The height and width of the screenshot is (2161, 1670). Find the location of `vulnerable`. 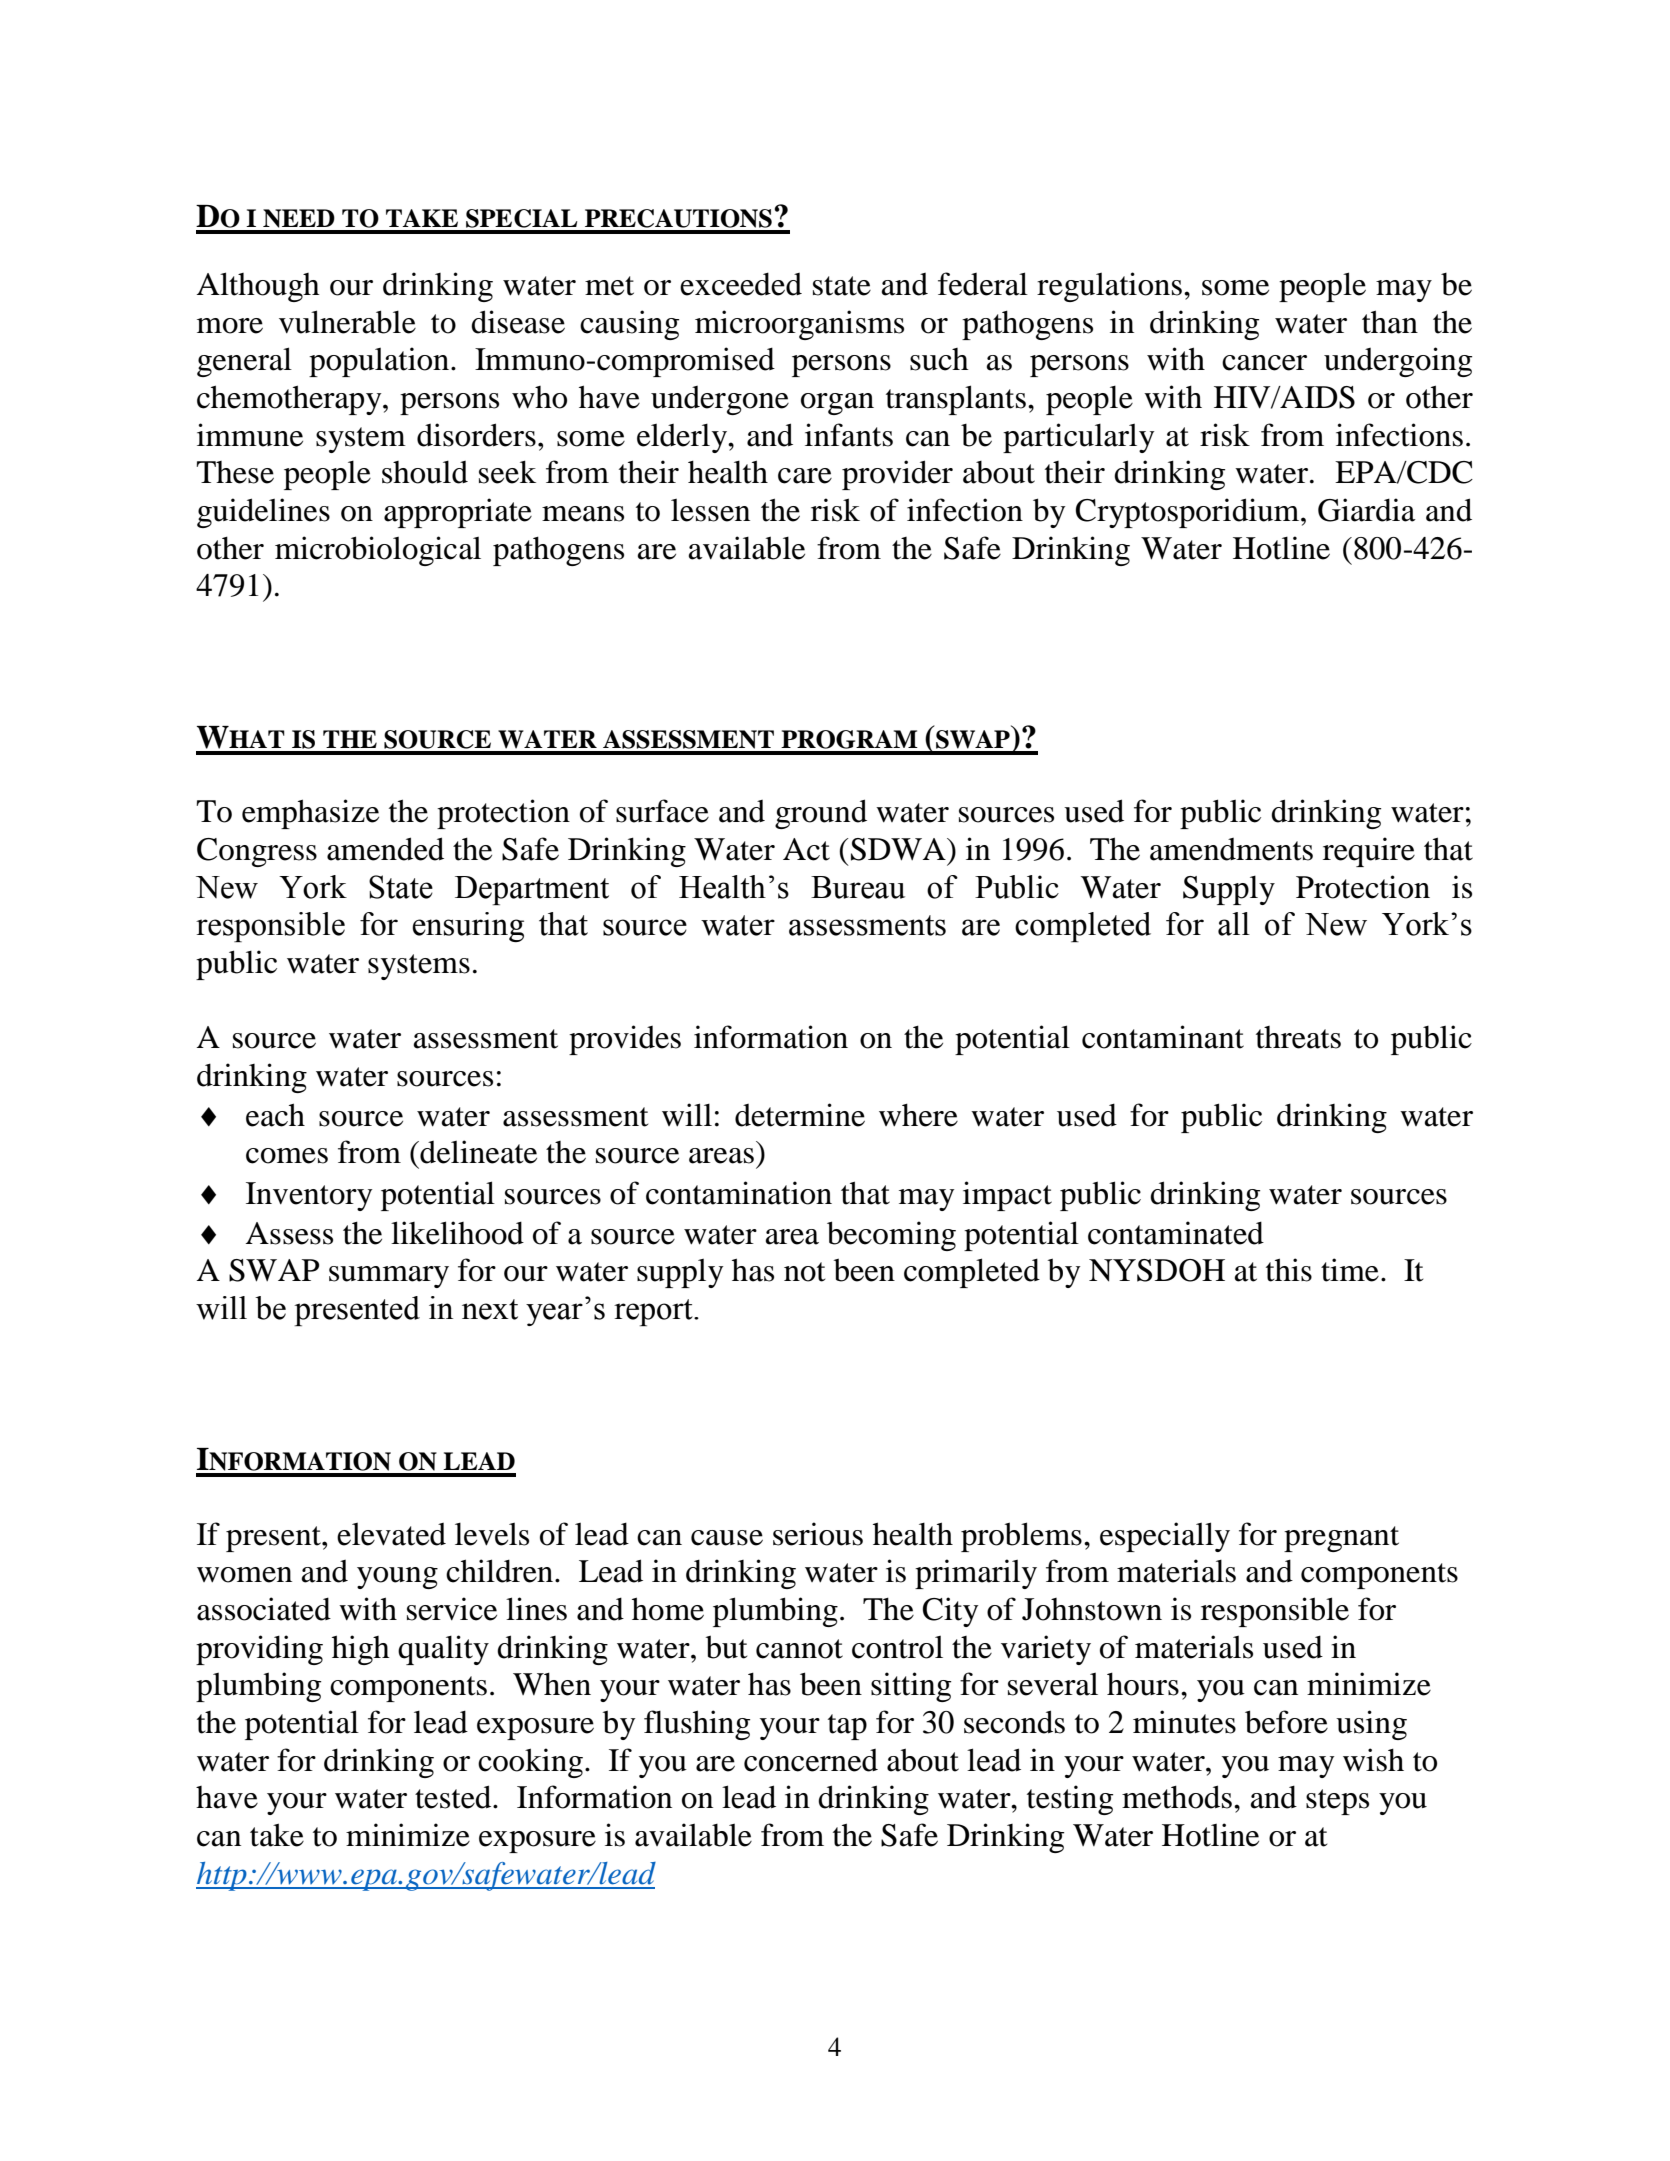

vulnerable is located at coordinates (347, 322).
